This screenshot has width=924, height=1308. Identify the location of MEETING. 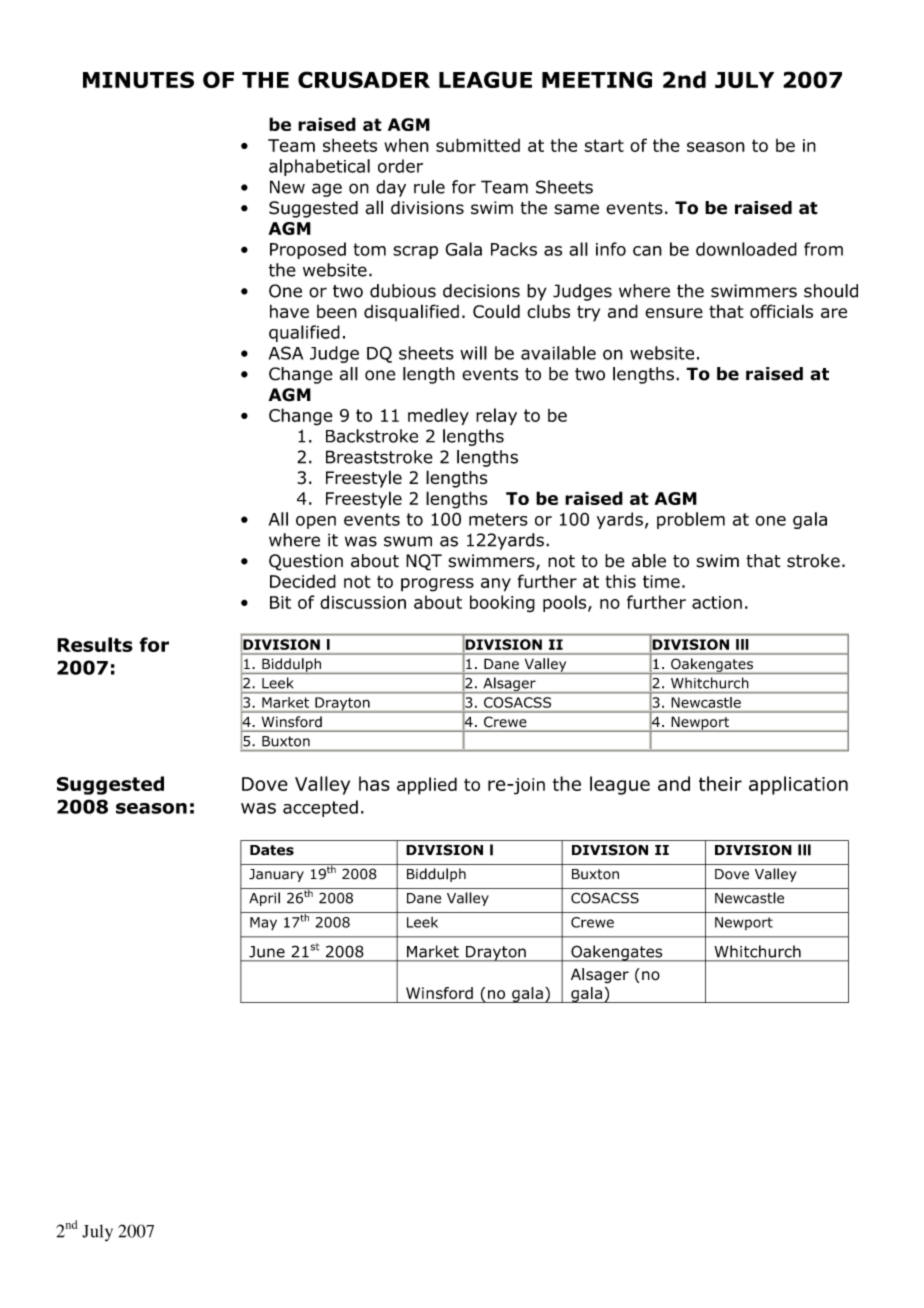
(597, 79).
